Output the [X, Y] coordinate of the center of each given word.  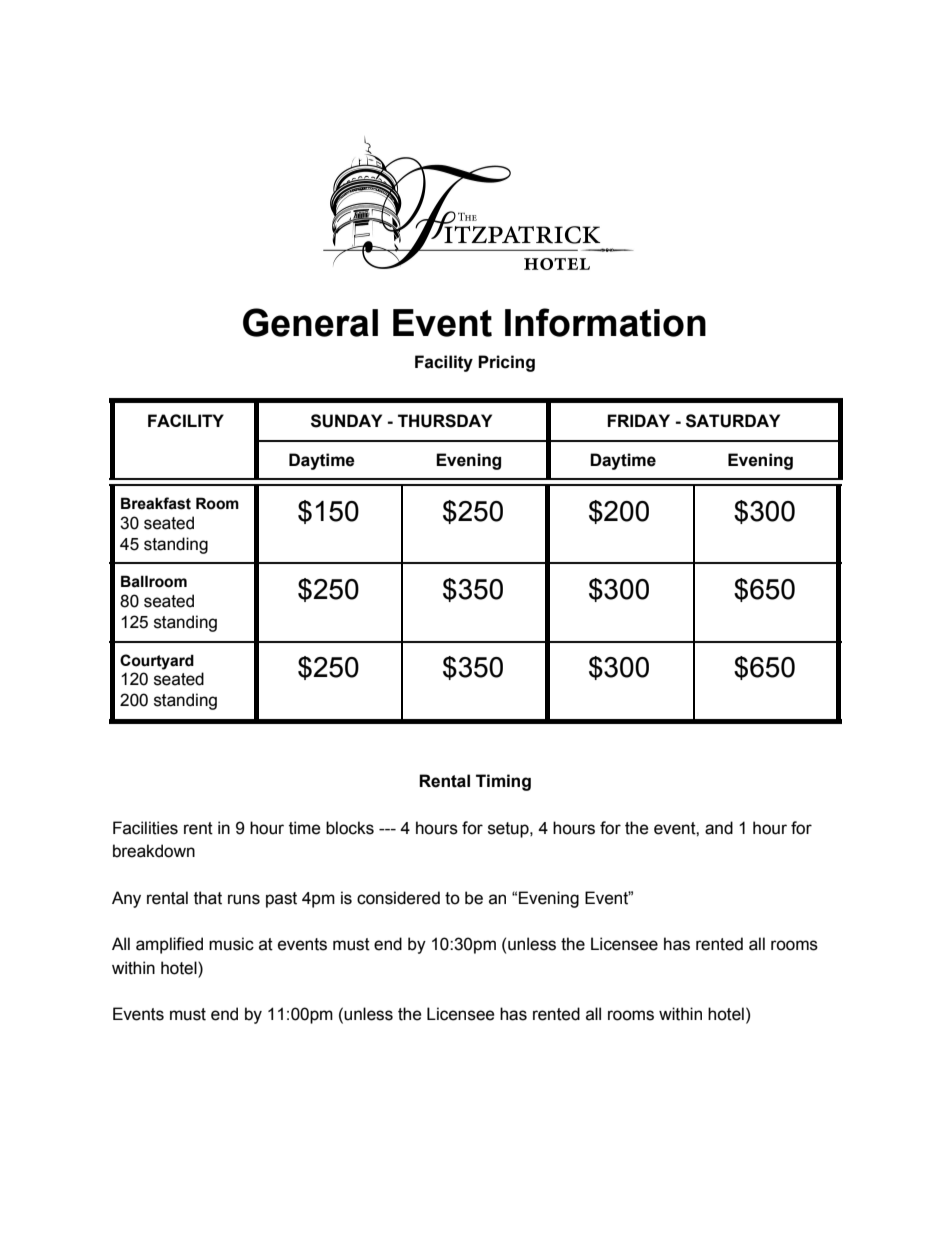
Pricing [506, 363]
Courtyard [157, 662]
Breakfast [156, 503]
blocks [350, 828]
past [281, 900]
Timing [503, 782]
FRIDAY [638, 420]
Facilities [145, 828]
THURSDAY [445, 421]
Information [605, 322]
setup [509, 830]
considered [398, 898]
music [231, 944]
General [310, 322]
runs [244, 899]
